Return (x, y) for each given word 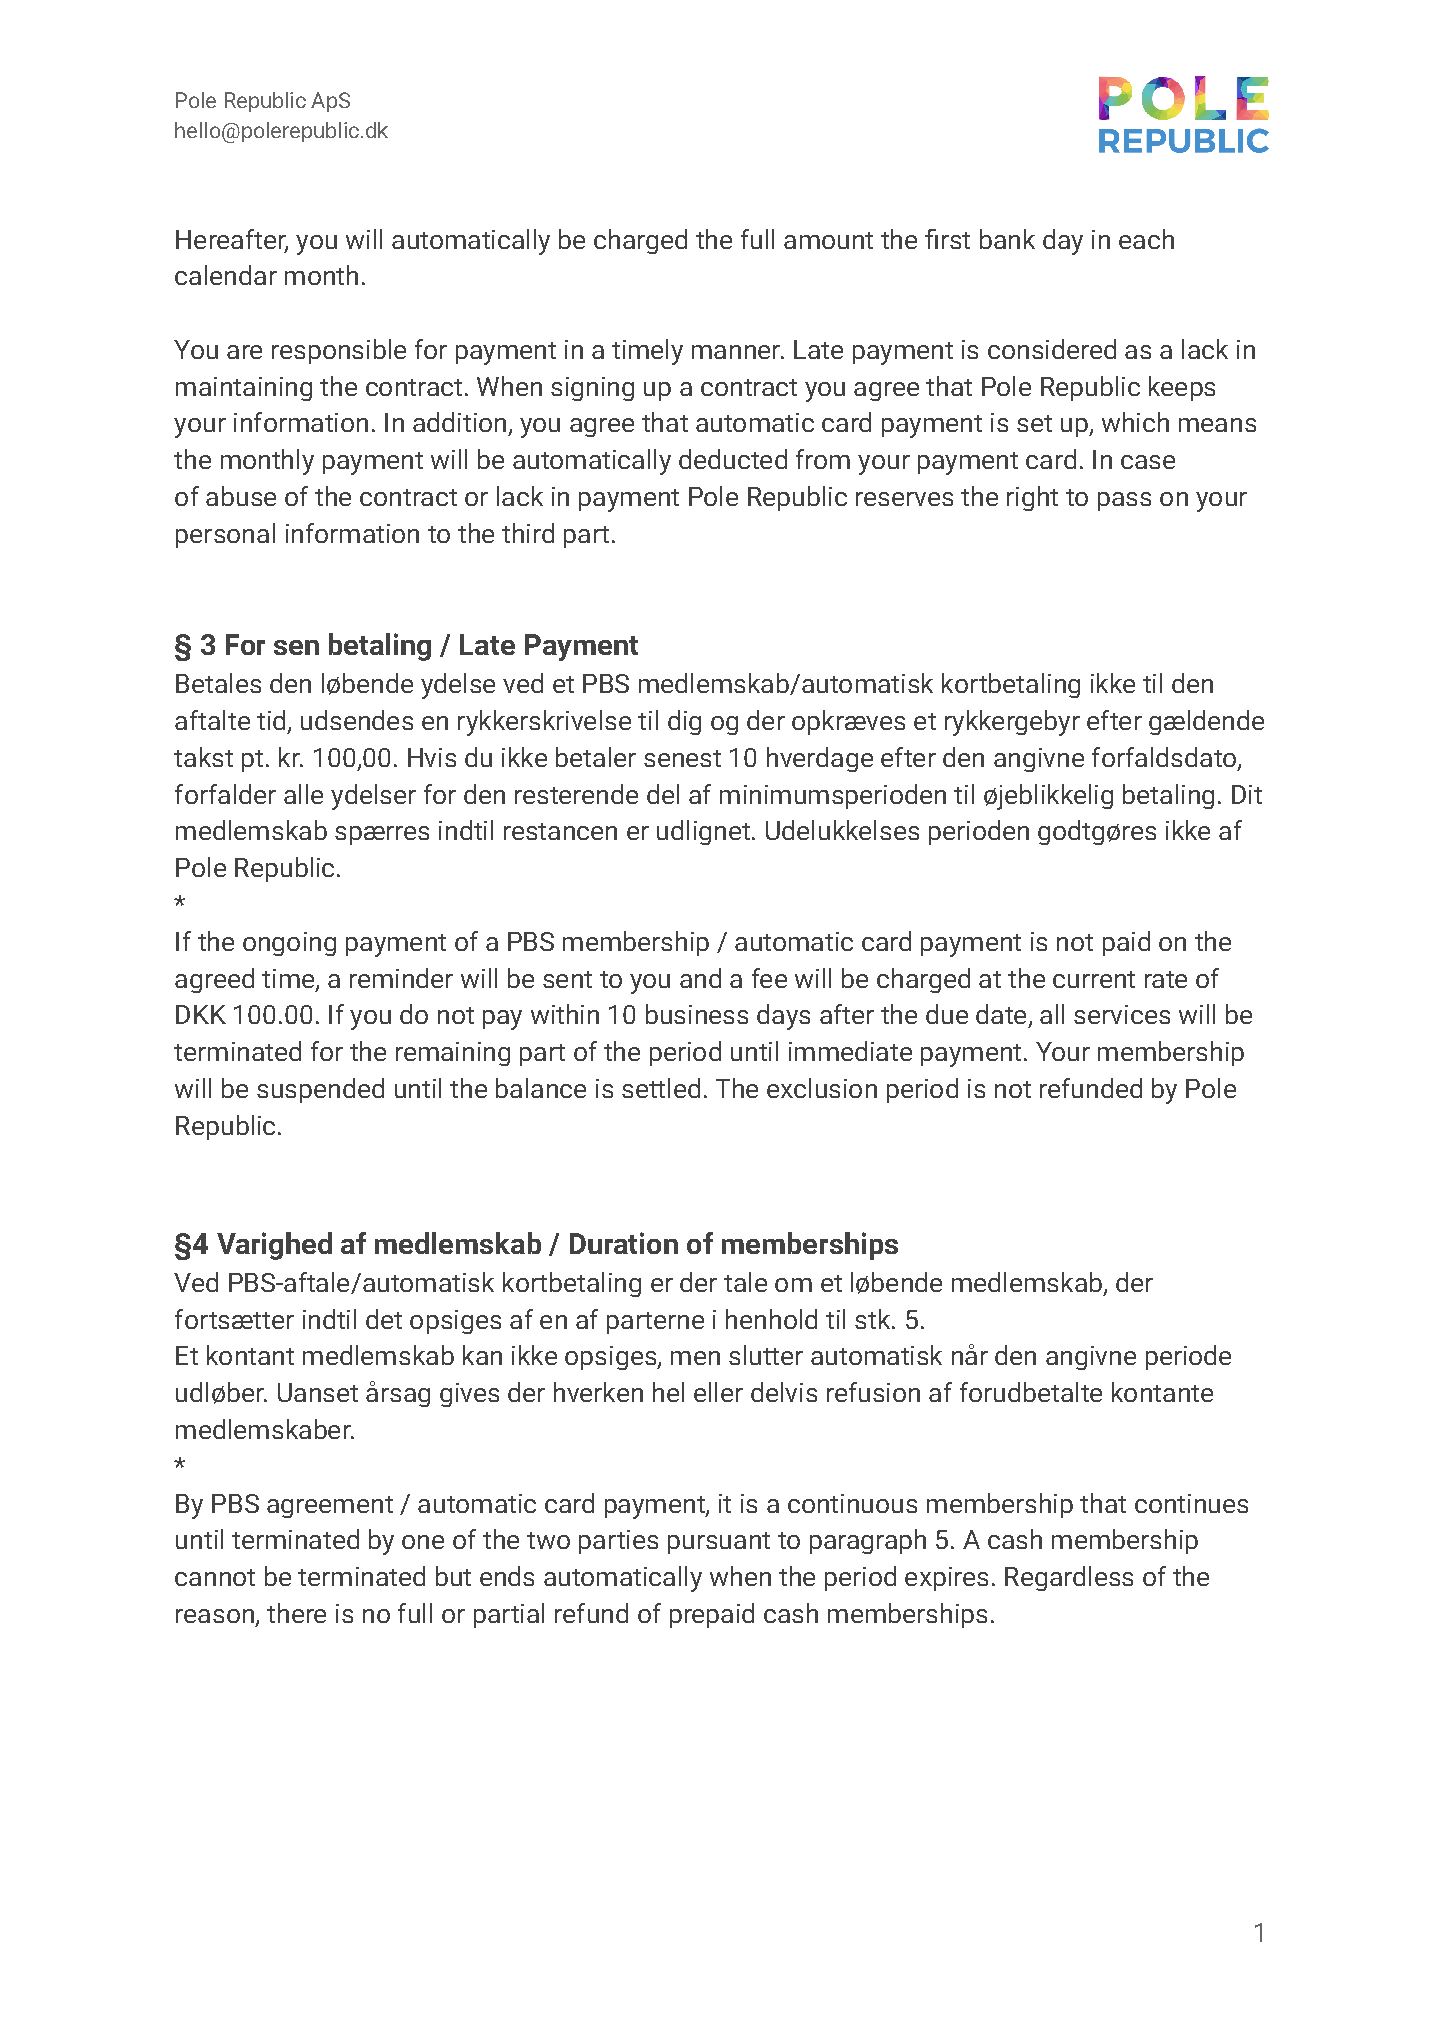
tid (271, 720)
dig (684, 722)
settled (661, 1088)
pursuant (719, 1543)
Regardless (1069, 1578)
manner (737, 352)
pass (1124, 501)
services (1122, 1014)
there (296, 1613)
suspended (320, 1090)
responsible (339, 351)
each (1146, 239)
